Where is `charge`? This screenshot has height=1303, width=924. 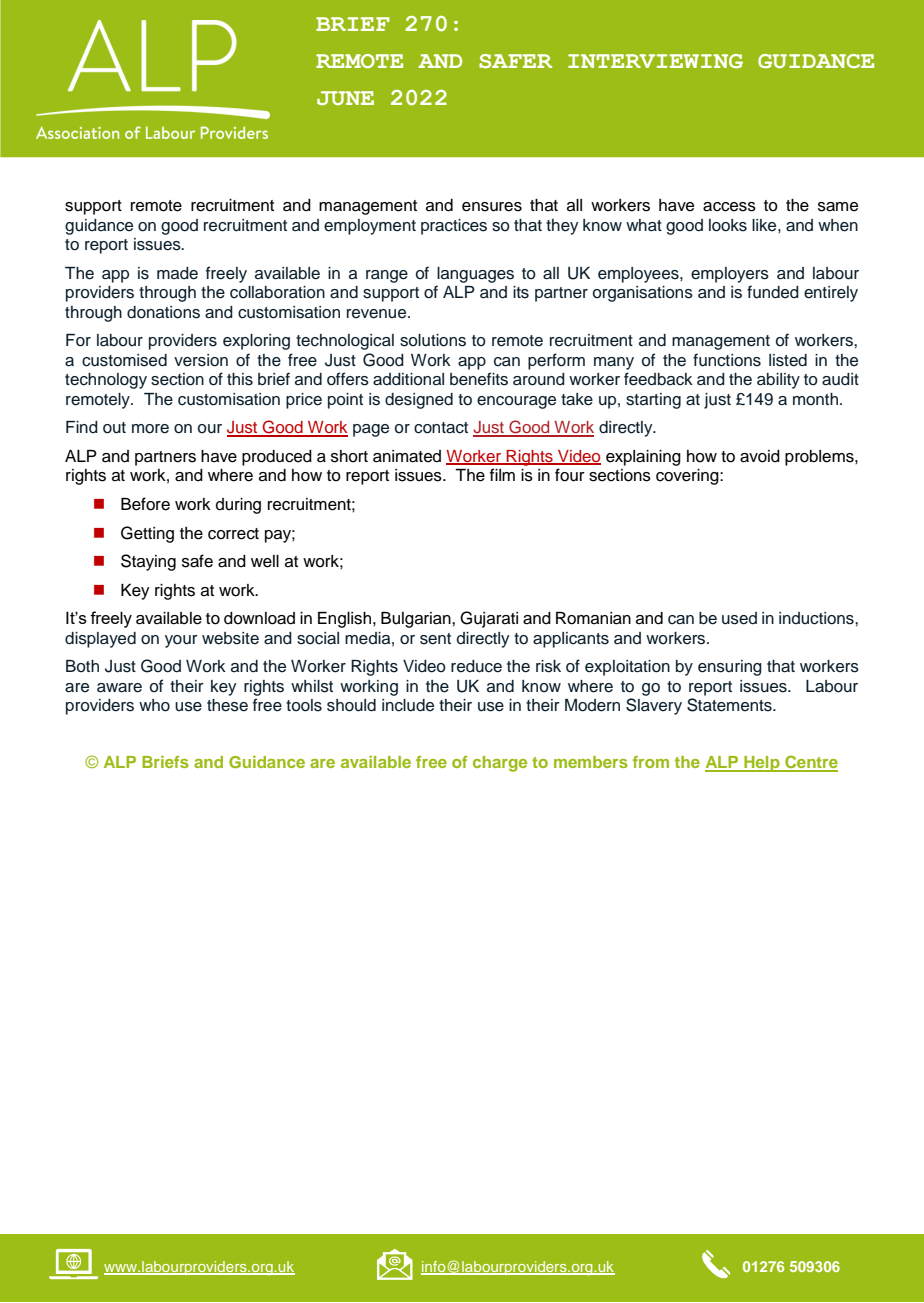
charge is located at coordinates (500, 764).
